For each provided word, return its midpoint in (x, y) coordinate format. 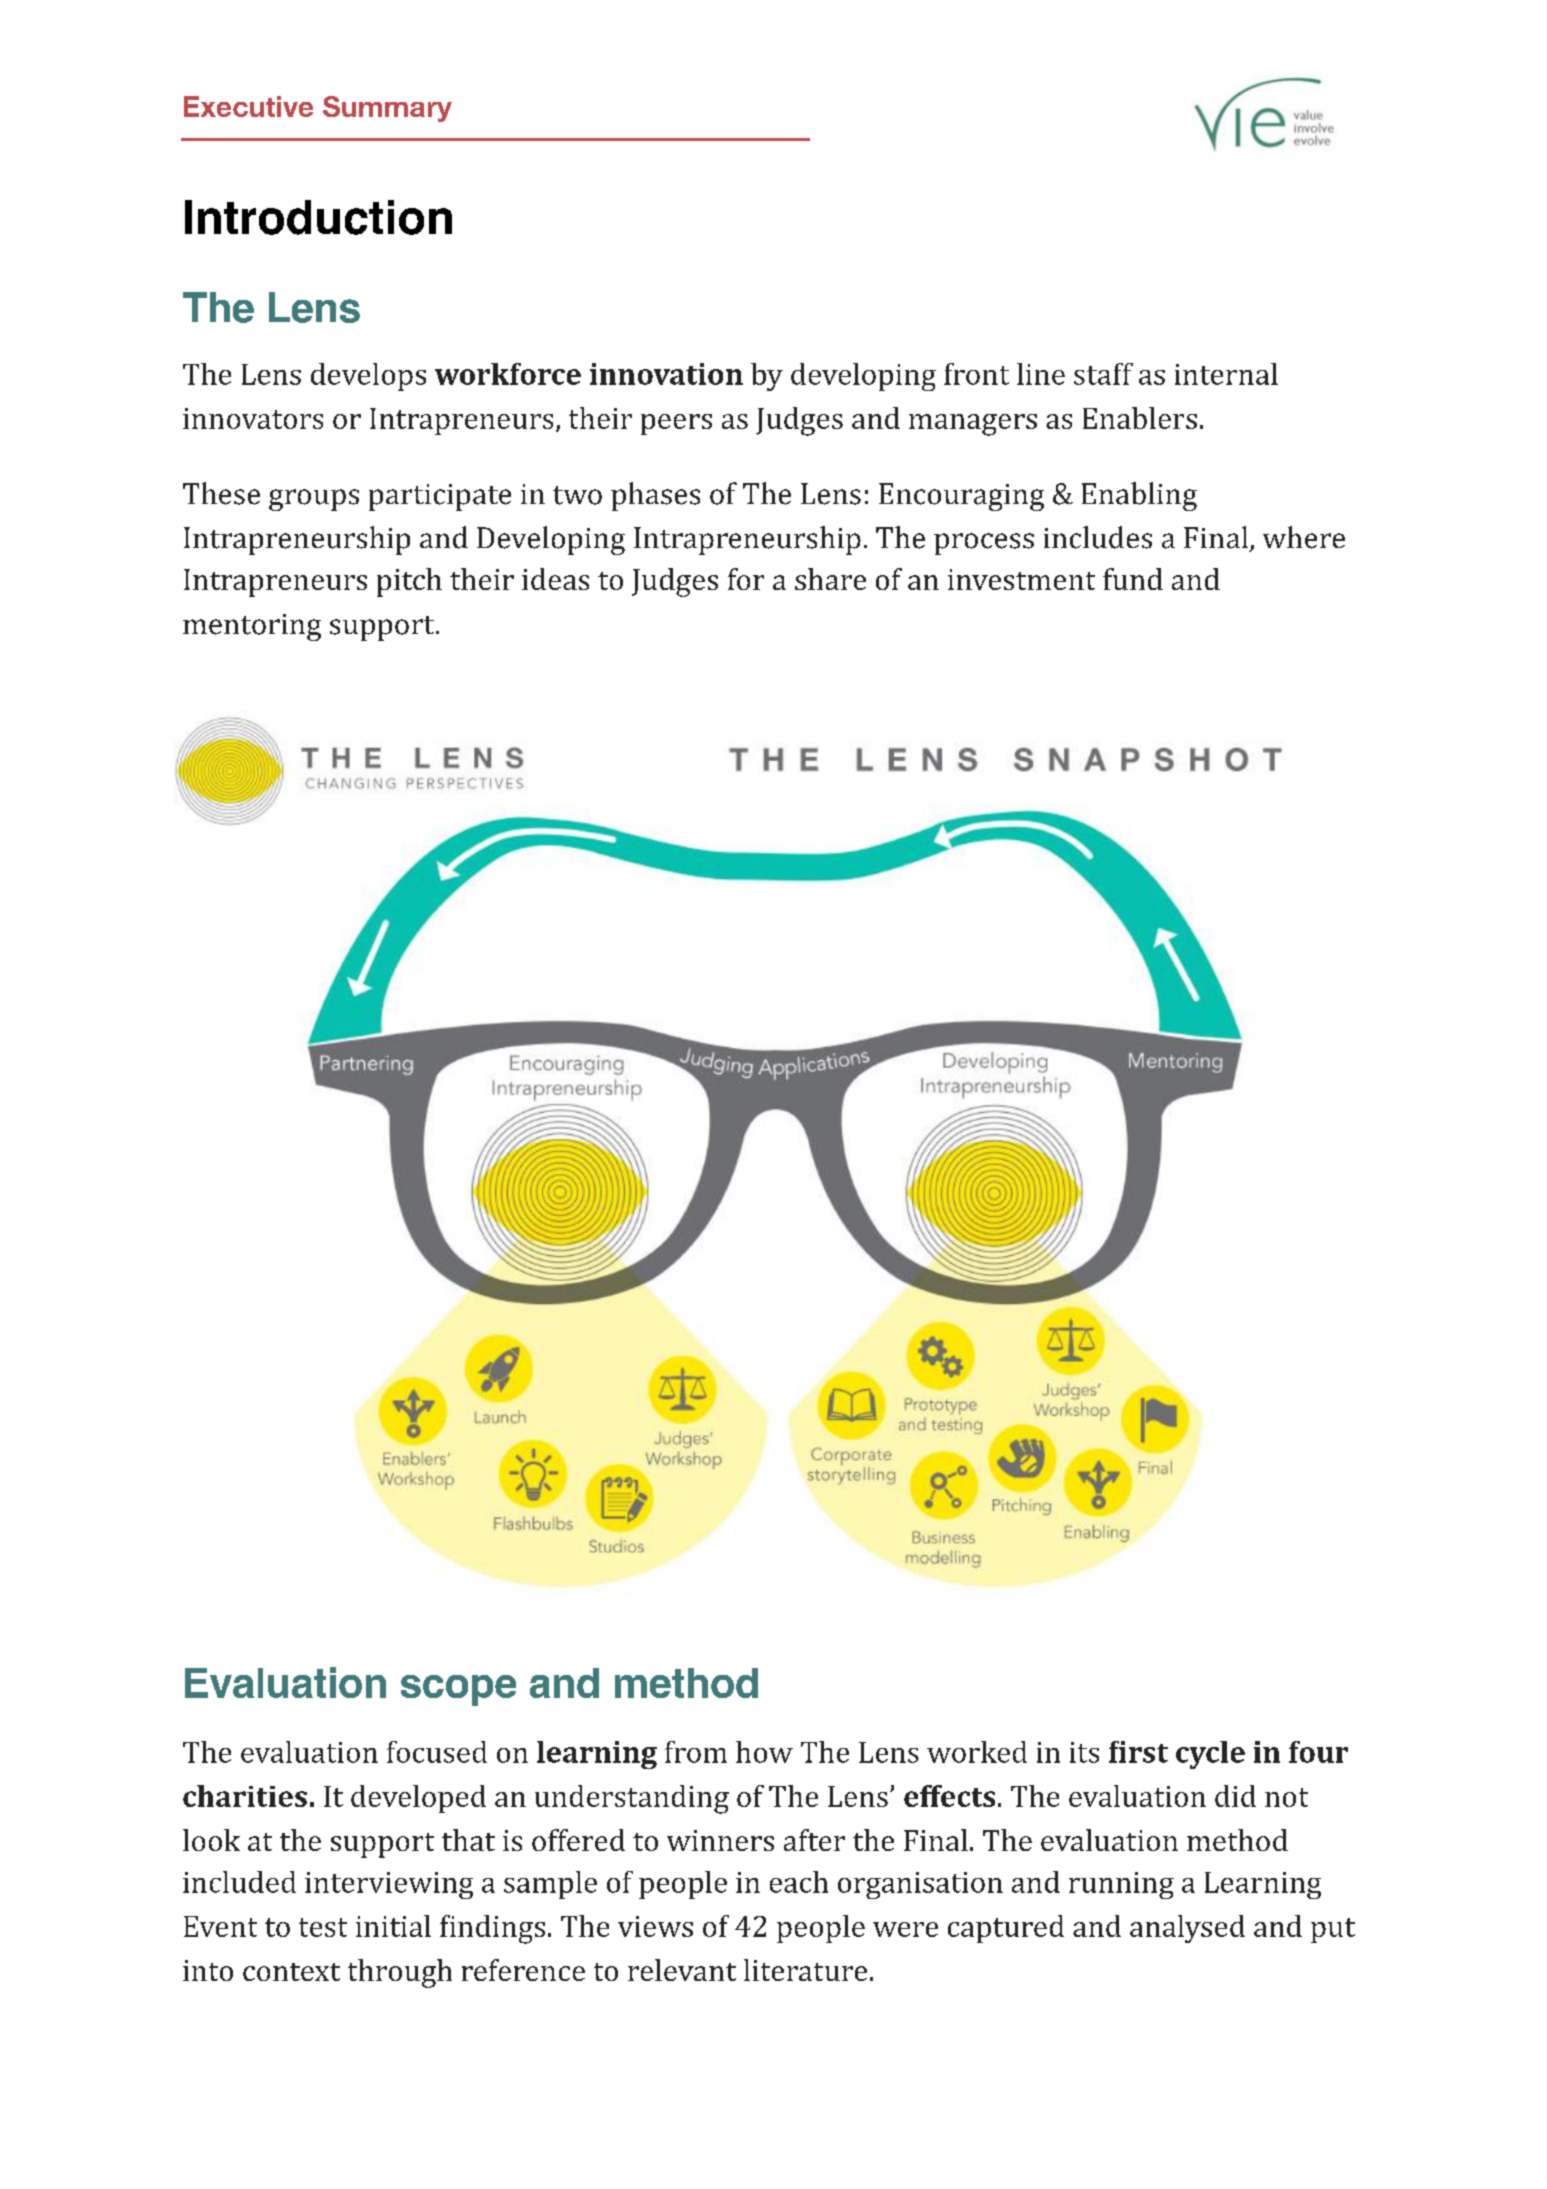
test (323, 1927)
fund (1133, 579)
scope (458, 1690)
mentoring (252, 627)
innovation (666, 374)
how (764, 1752)
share (830, 579)
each (799, 1882)
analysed (1187, 1929)
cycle (1210, 1755)
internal (1226, 374)
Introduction (318, 217)
